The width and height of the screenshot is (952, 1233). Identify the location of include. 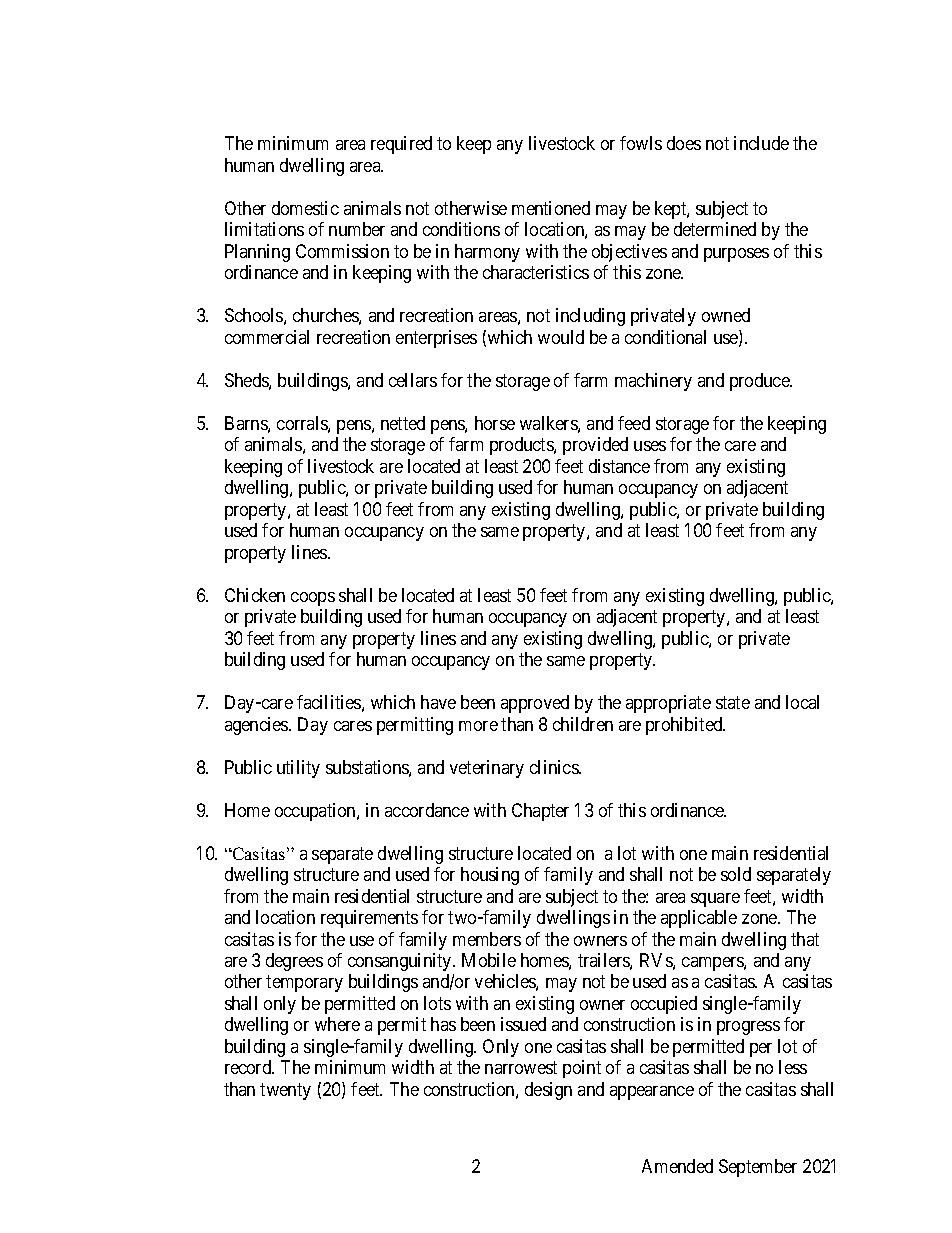
(761, 143).
